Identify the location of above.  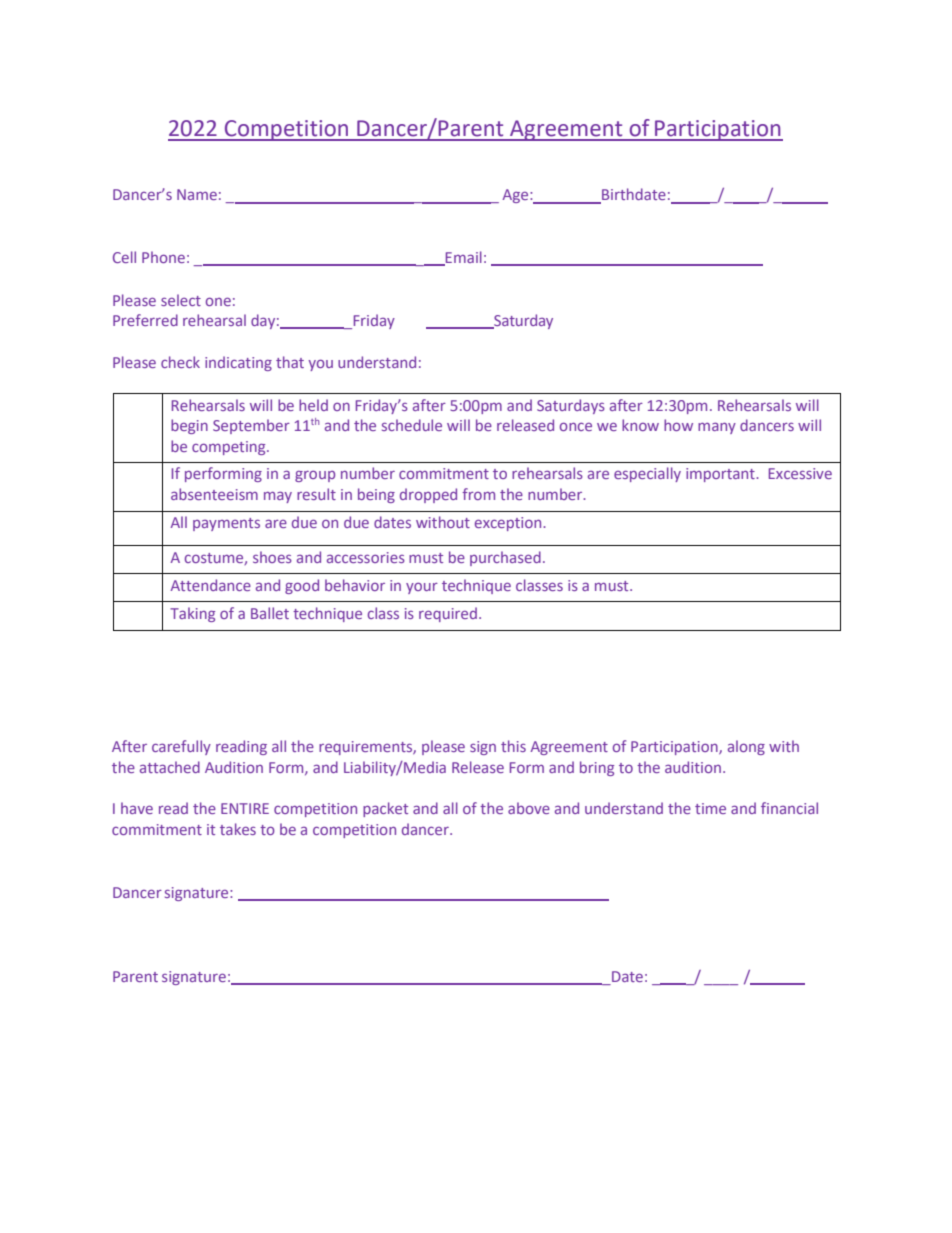
(529, 808).
